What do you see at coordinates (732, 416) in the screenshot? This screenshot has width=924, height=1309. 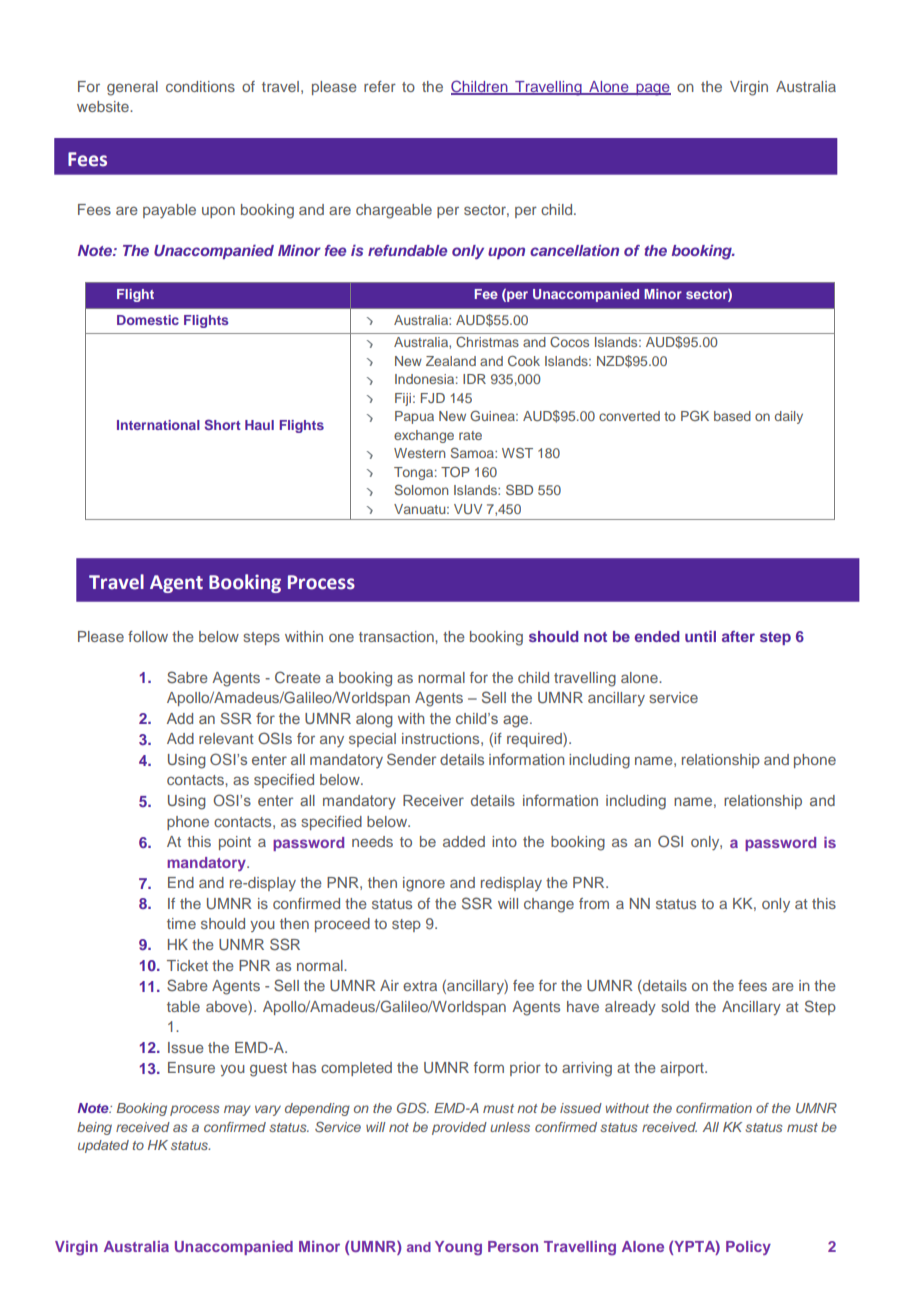 I see `based` at bounding box center [732, 416].
